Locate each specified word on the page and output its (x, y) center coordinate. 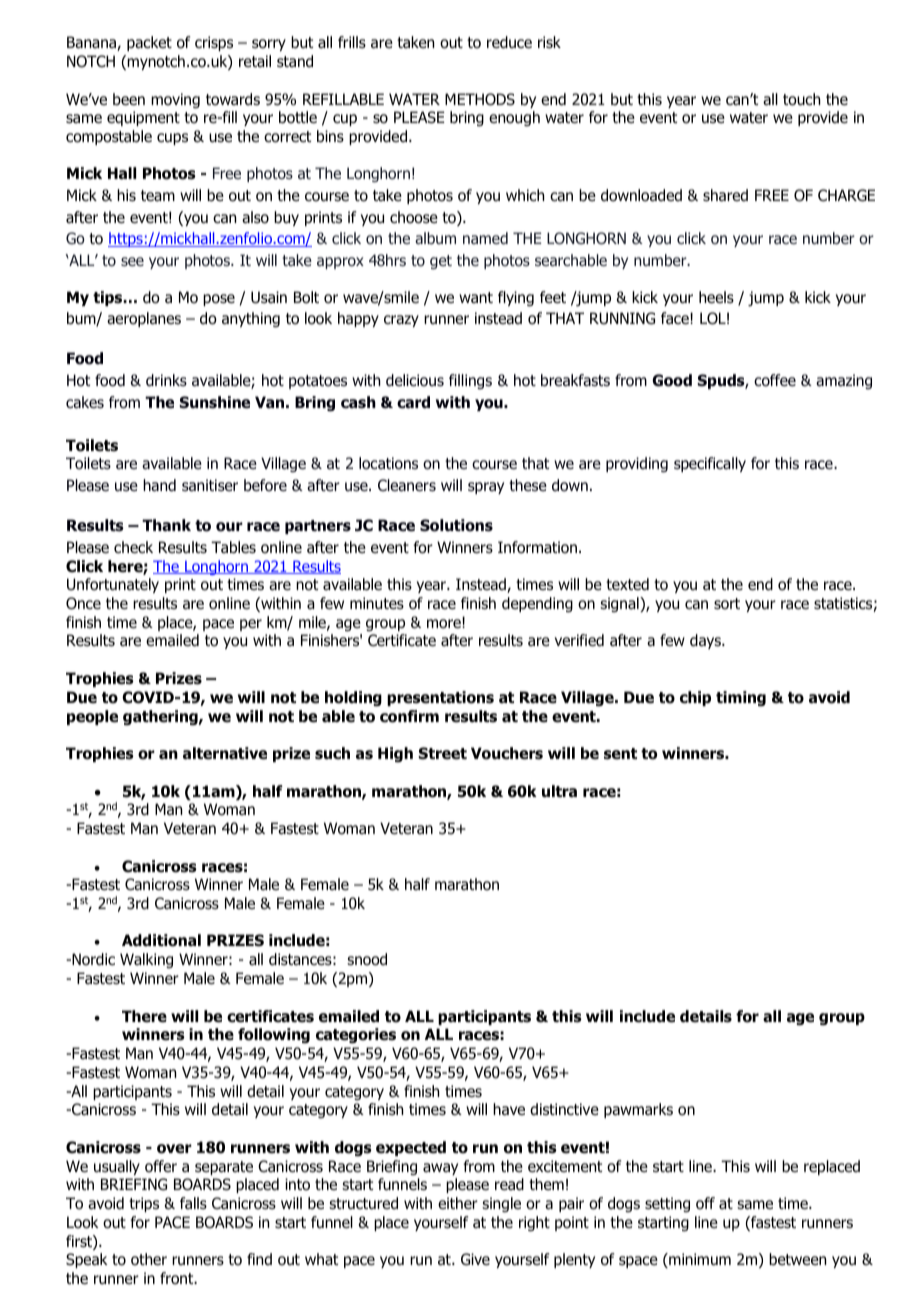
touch (801, 99)
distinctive (564, 1109)
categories (356, 1036)
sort (727, 604)
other (149, 1259)
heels (716, 297)
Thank (166, 525)
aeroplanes (144, 319)
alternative (225, 753)
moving (175, 101)
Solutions (456, 525)
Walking (146, 960)
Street (443, 753)
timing (741, 698)
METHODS (480, 99)
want (476, 297)
